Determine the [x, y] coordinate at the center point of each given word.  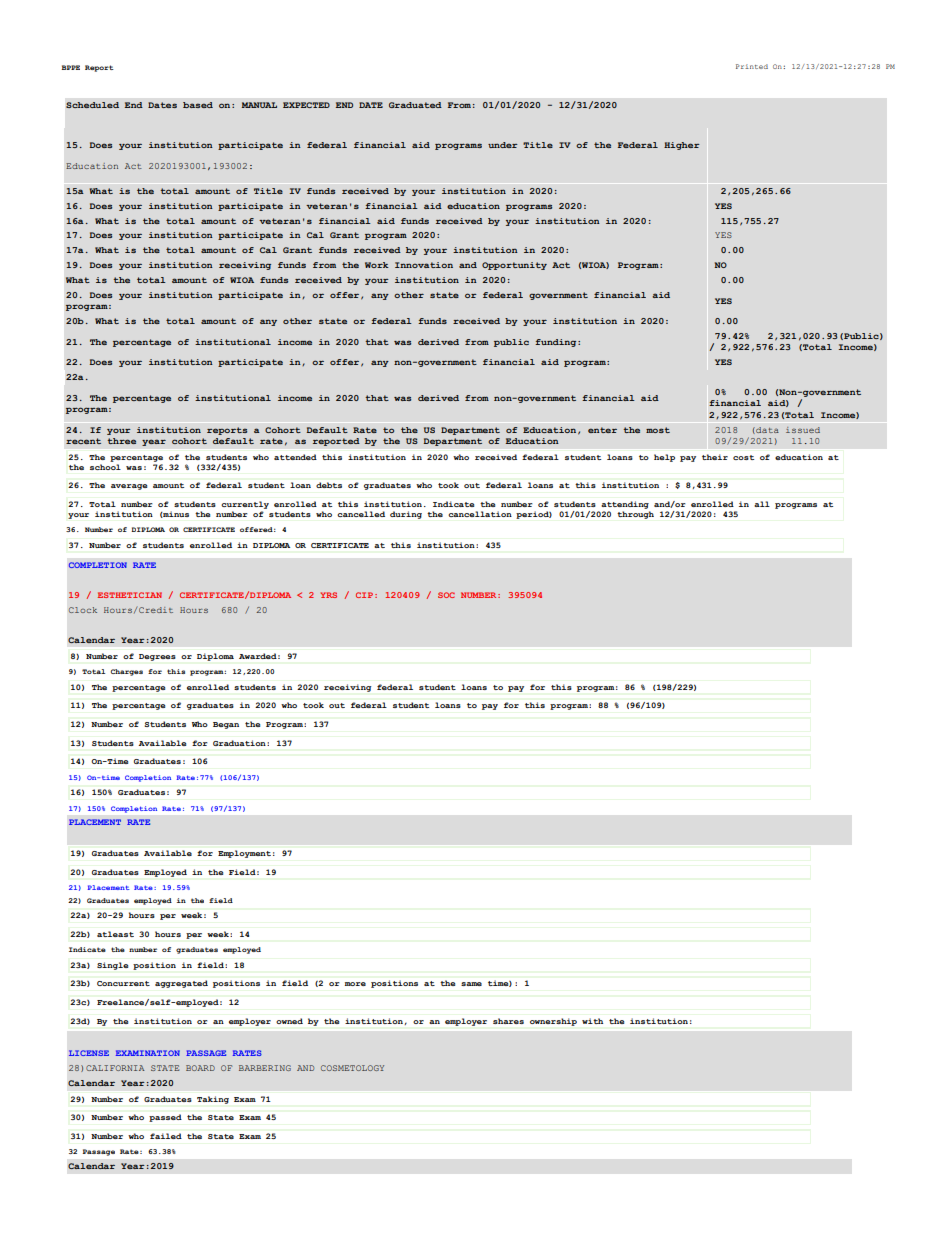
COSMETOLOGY [352, 1068]
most [658, 430]
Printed [752, 66]
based [198, 105]
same [471, 984]
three [121, 441]
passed [165, 1118]
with [592, 1021]
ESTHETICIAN [130, 595]
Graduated [415, 105]
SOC [446, 595]
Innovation [424, 265]
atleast [115, 934]
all [762, 504]
